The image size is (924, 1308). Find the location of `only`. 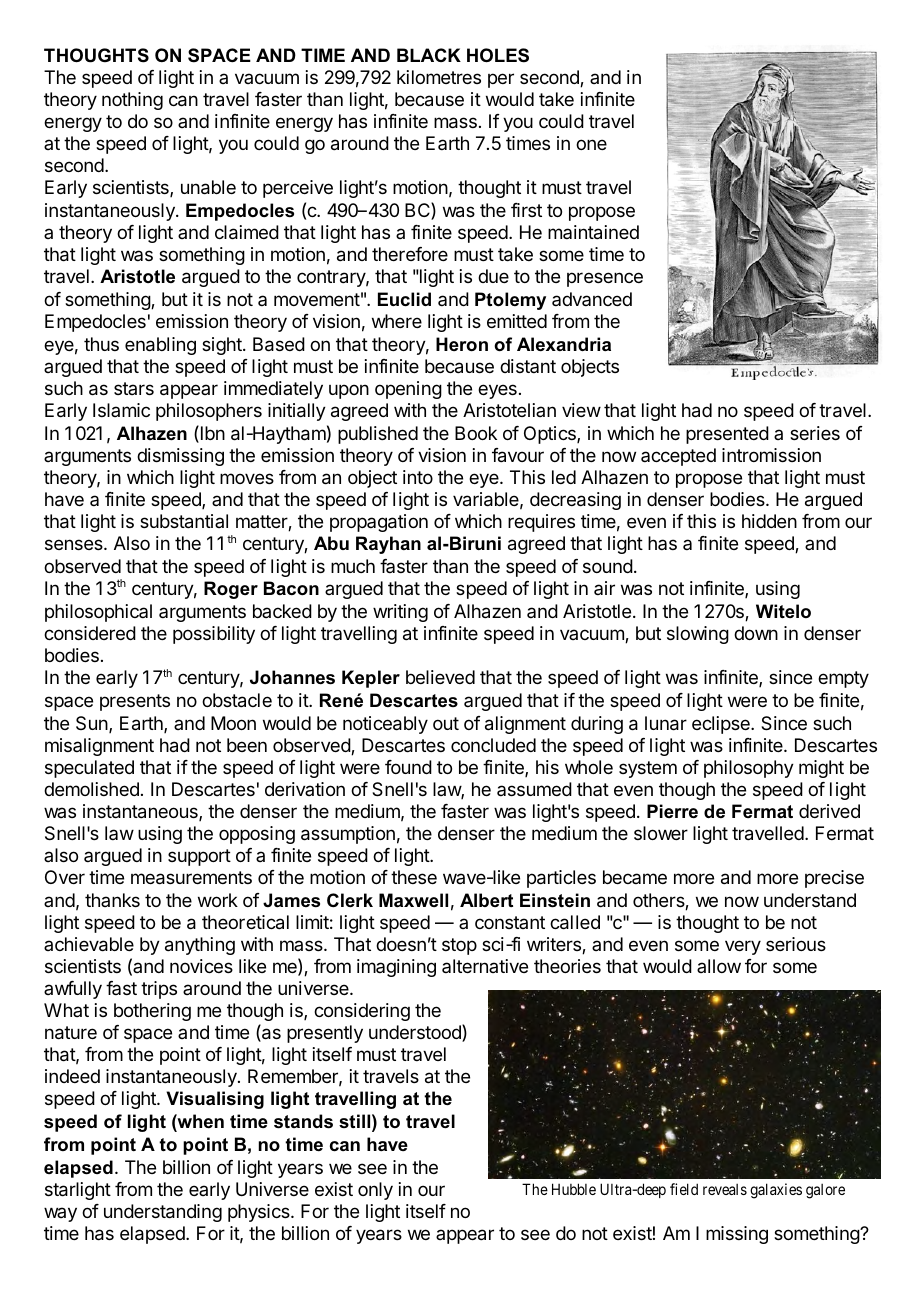

only is located at coordinates (375, 1191).
